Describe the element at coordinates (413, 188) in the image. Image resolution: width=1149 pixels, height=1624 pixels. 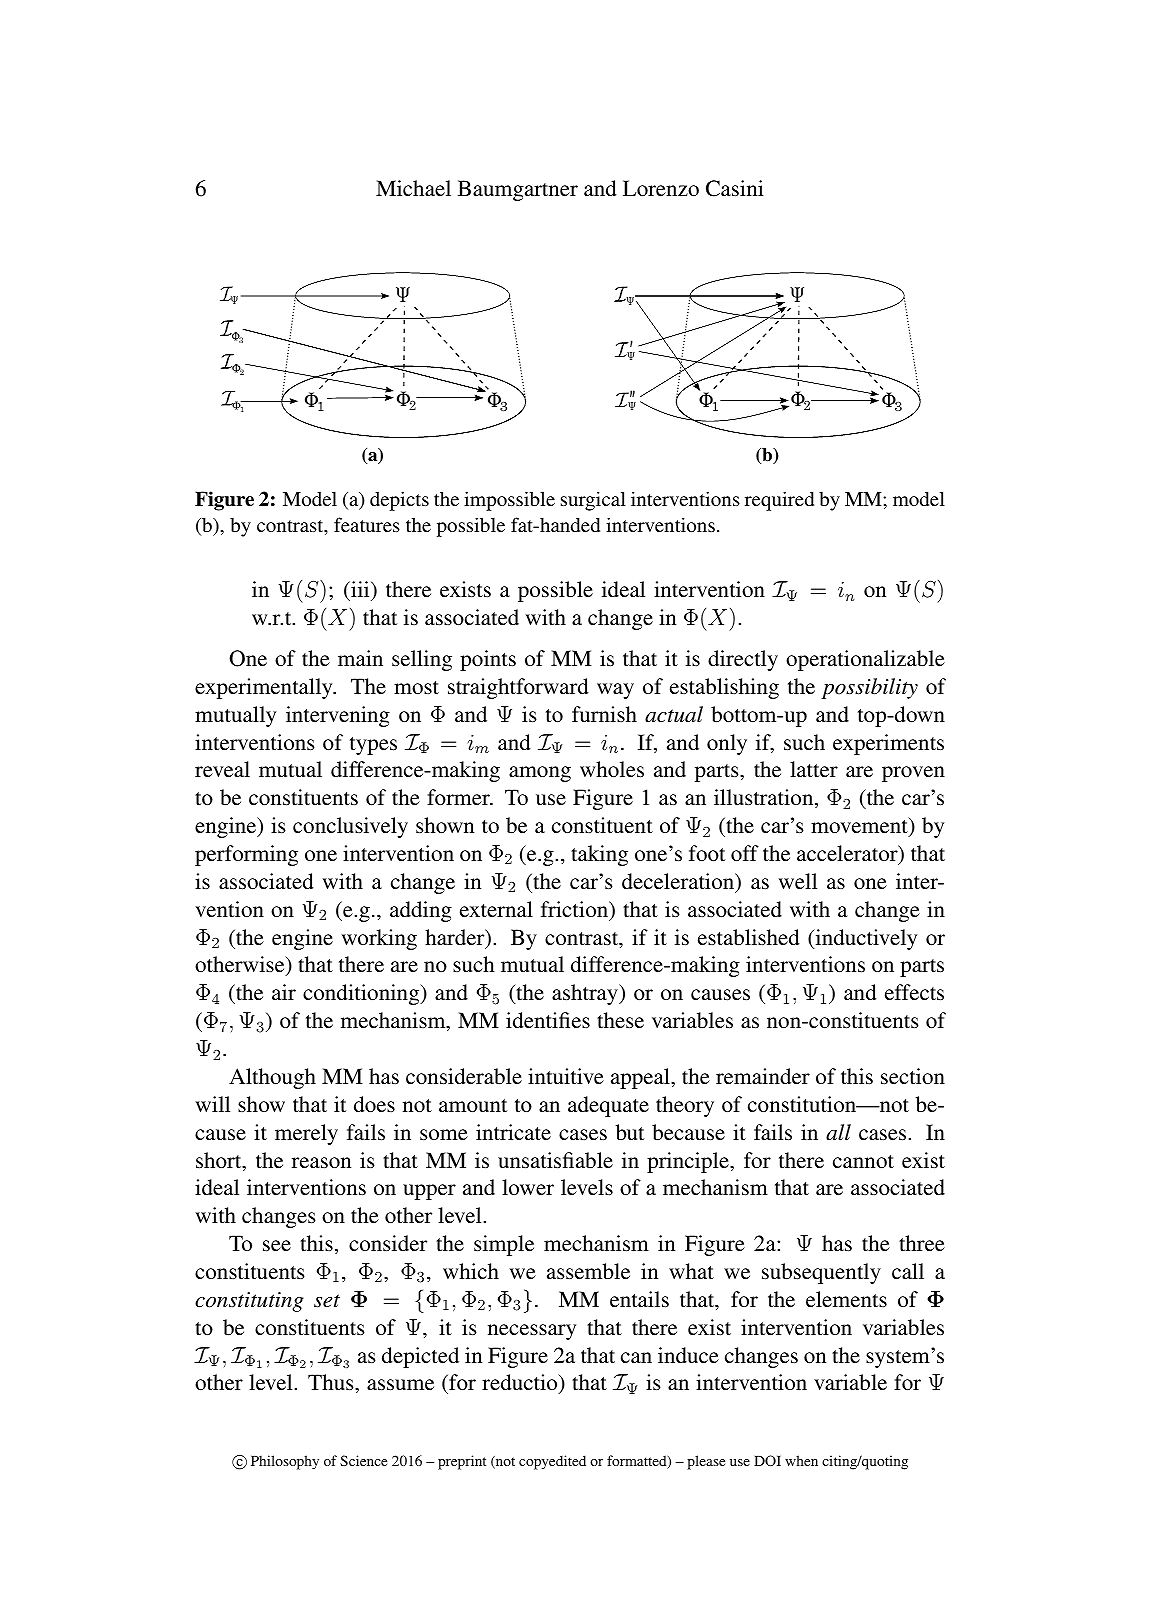
I see `Michael` at that location.
